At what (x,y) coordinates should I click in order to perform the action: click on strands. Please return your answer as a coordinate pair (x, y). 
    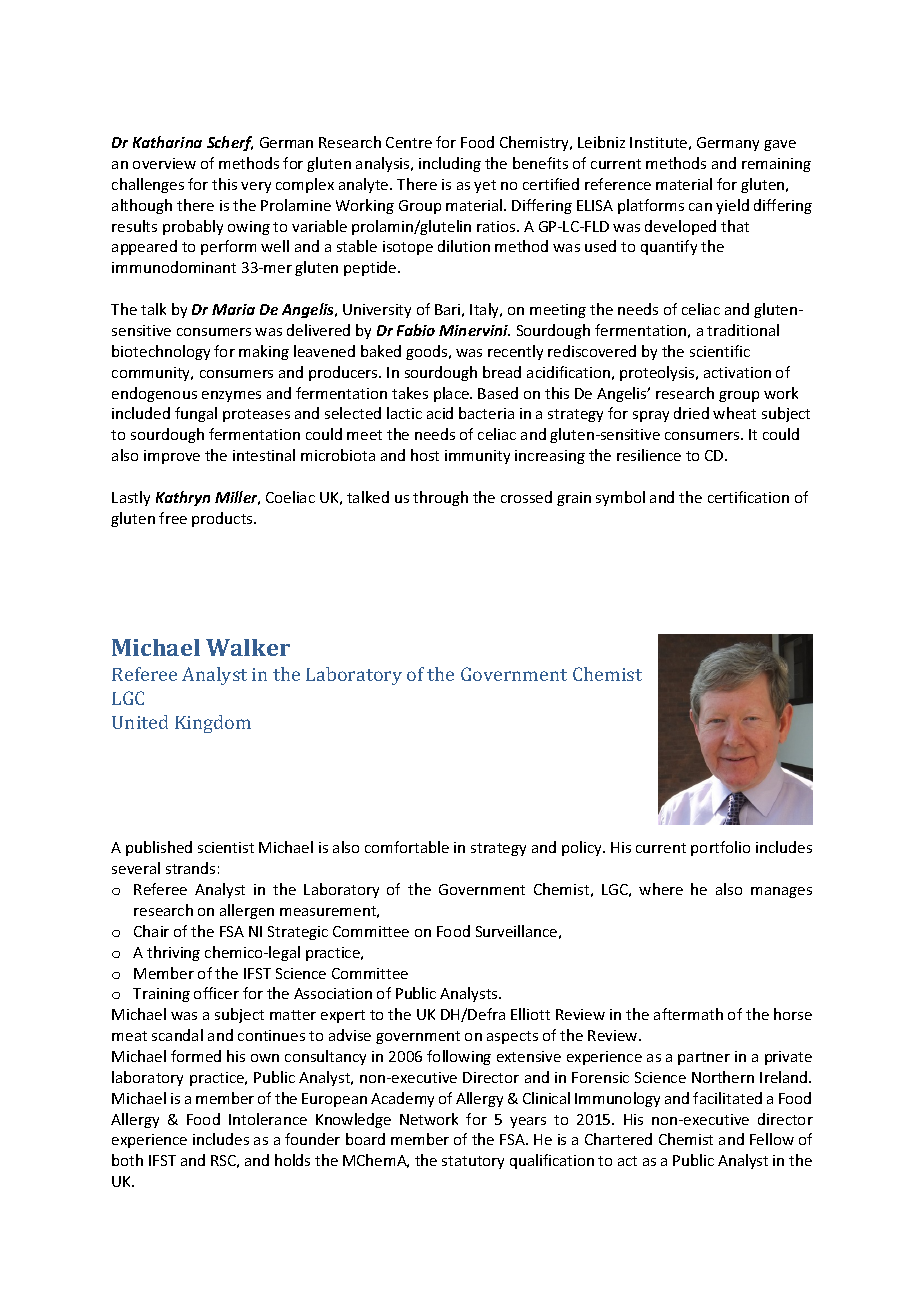
    Looking at the image, I should click on (190, 868).
